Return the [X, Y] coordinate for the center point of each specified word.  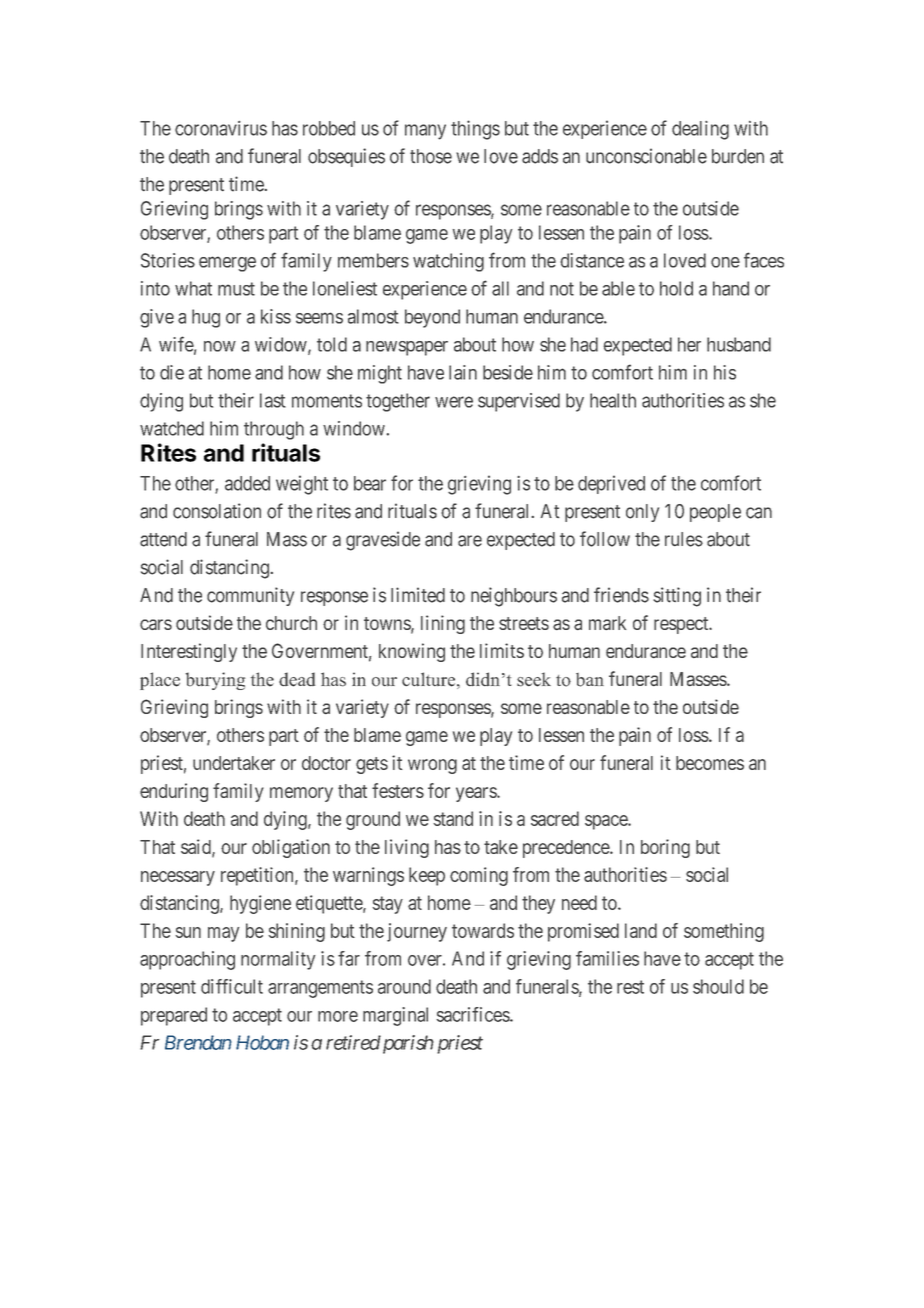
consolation [217, 511]
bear [370, 483]
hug [206, 318]
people [715, 513]
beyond [432, 318]
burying [215, 681]
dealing [700, 130]
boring [665, 848]
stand [453, 818]
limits [502, 650]
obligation [291, 848]
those [431, 156]
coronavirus [221, 128]
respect [682, 625]
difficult [232, 986]
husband [739, 344]
